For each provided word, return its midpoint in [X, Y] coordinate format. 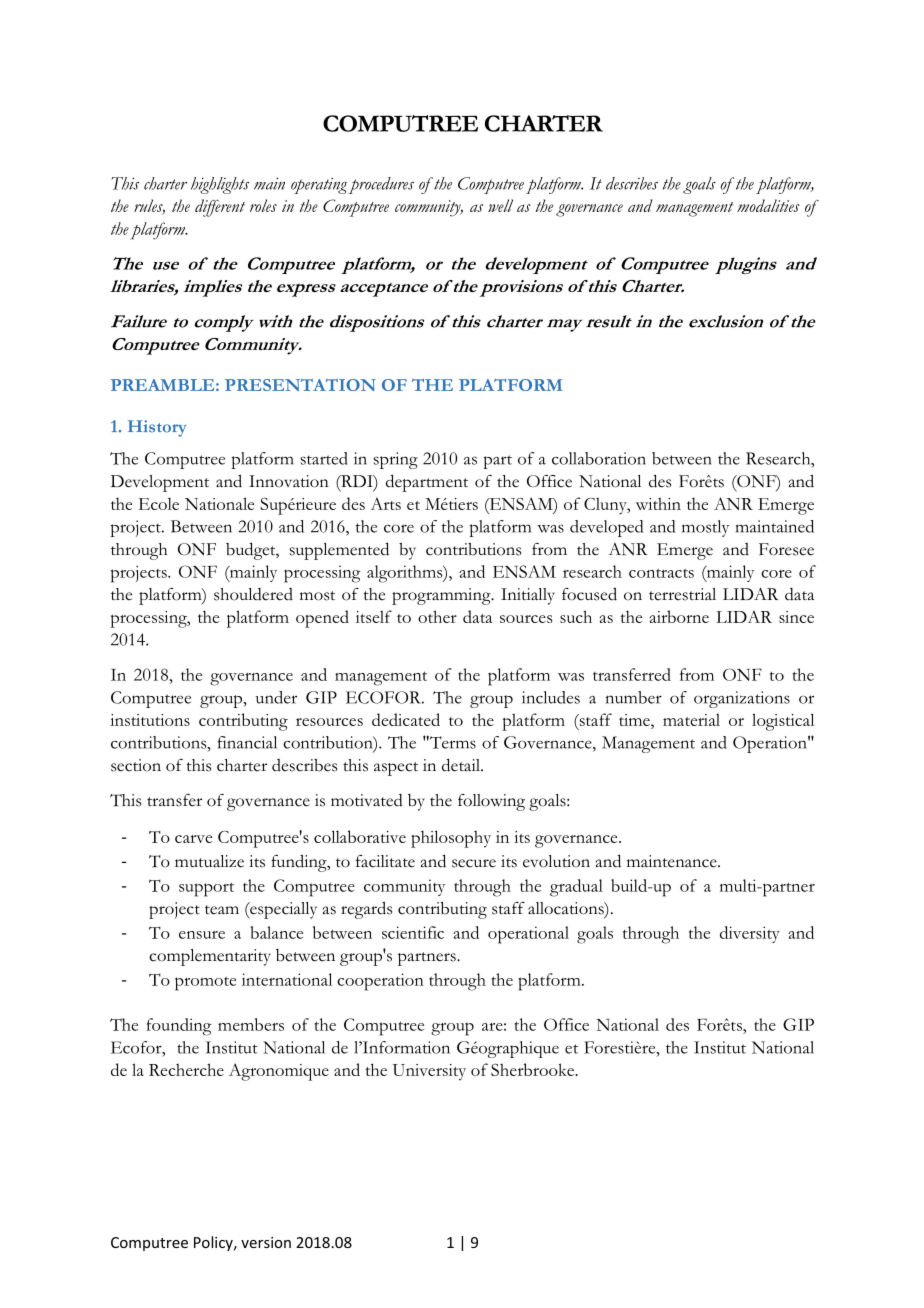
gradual [576, 888]
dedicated [406, 719]
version [266, 1242]
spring [396, 460]
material [691, 720]
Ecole [158, 503]
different [220, 208]
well [500, 205]
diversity [750, 934]
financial [247, 742]
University [429, 1072]
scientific [413, 932]
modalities [768, 205]
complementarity [210, 957]
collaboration [599, 458]
